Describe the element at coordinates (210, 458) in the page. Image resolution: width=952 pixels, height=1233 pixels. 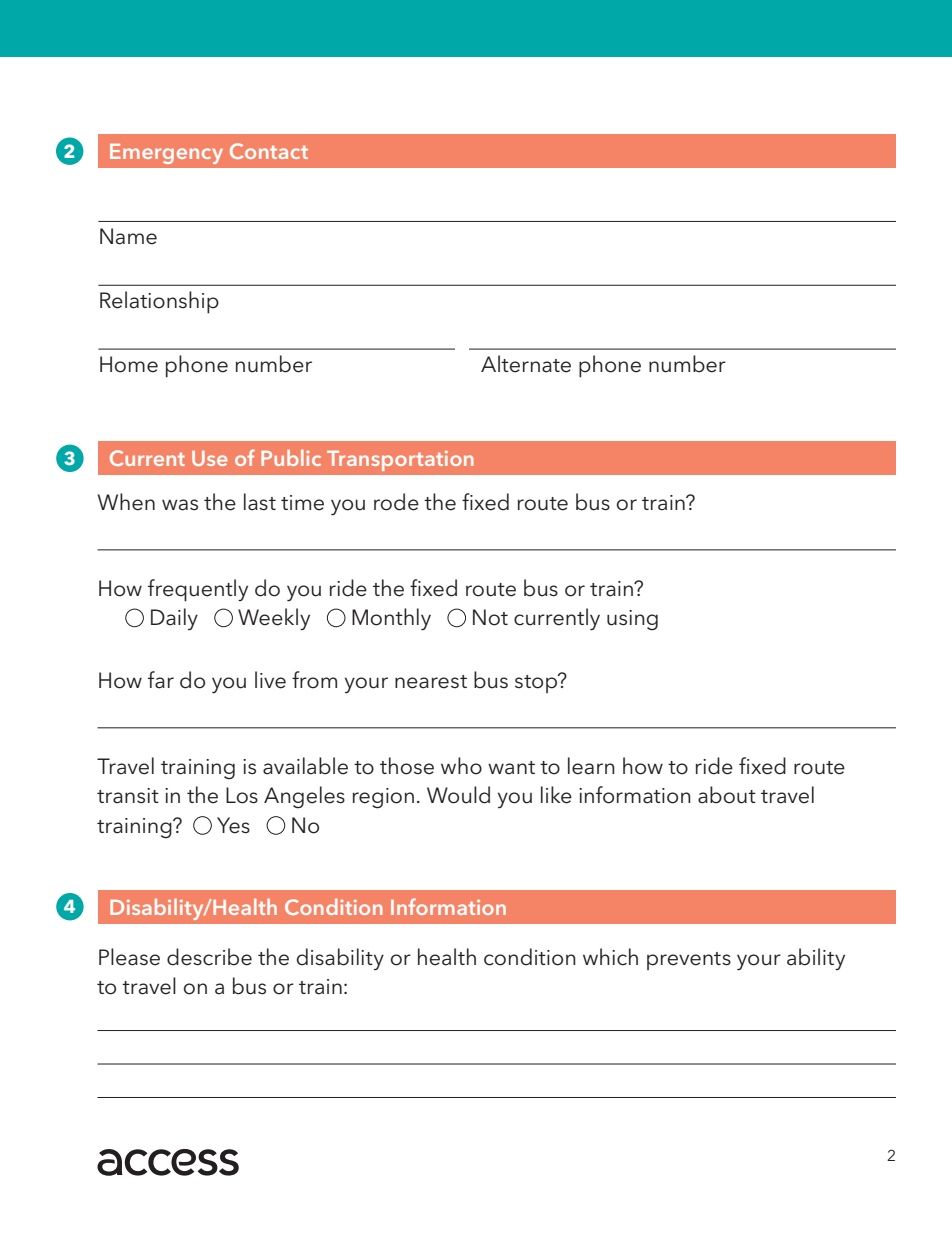
I see `Use` at that location.
